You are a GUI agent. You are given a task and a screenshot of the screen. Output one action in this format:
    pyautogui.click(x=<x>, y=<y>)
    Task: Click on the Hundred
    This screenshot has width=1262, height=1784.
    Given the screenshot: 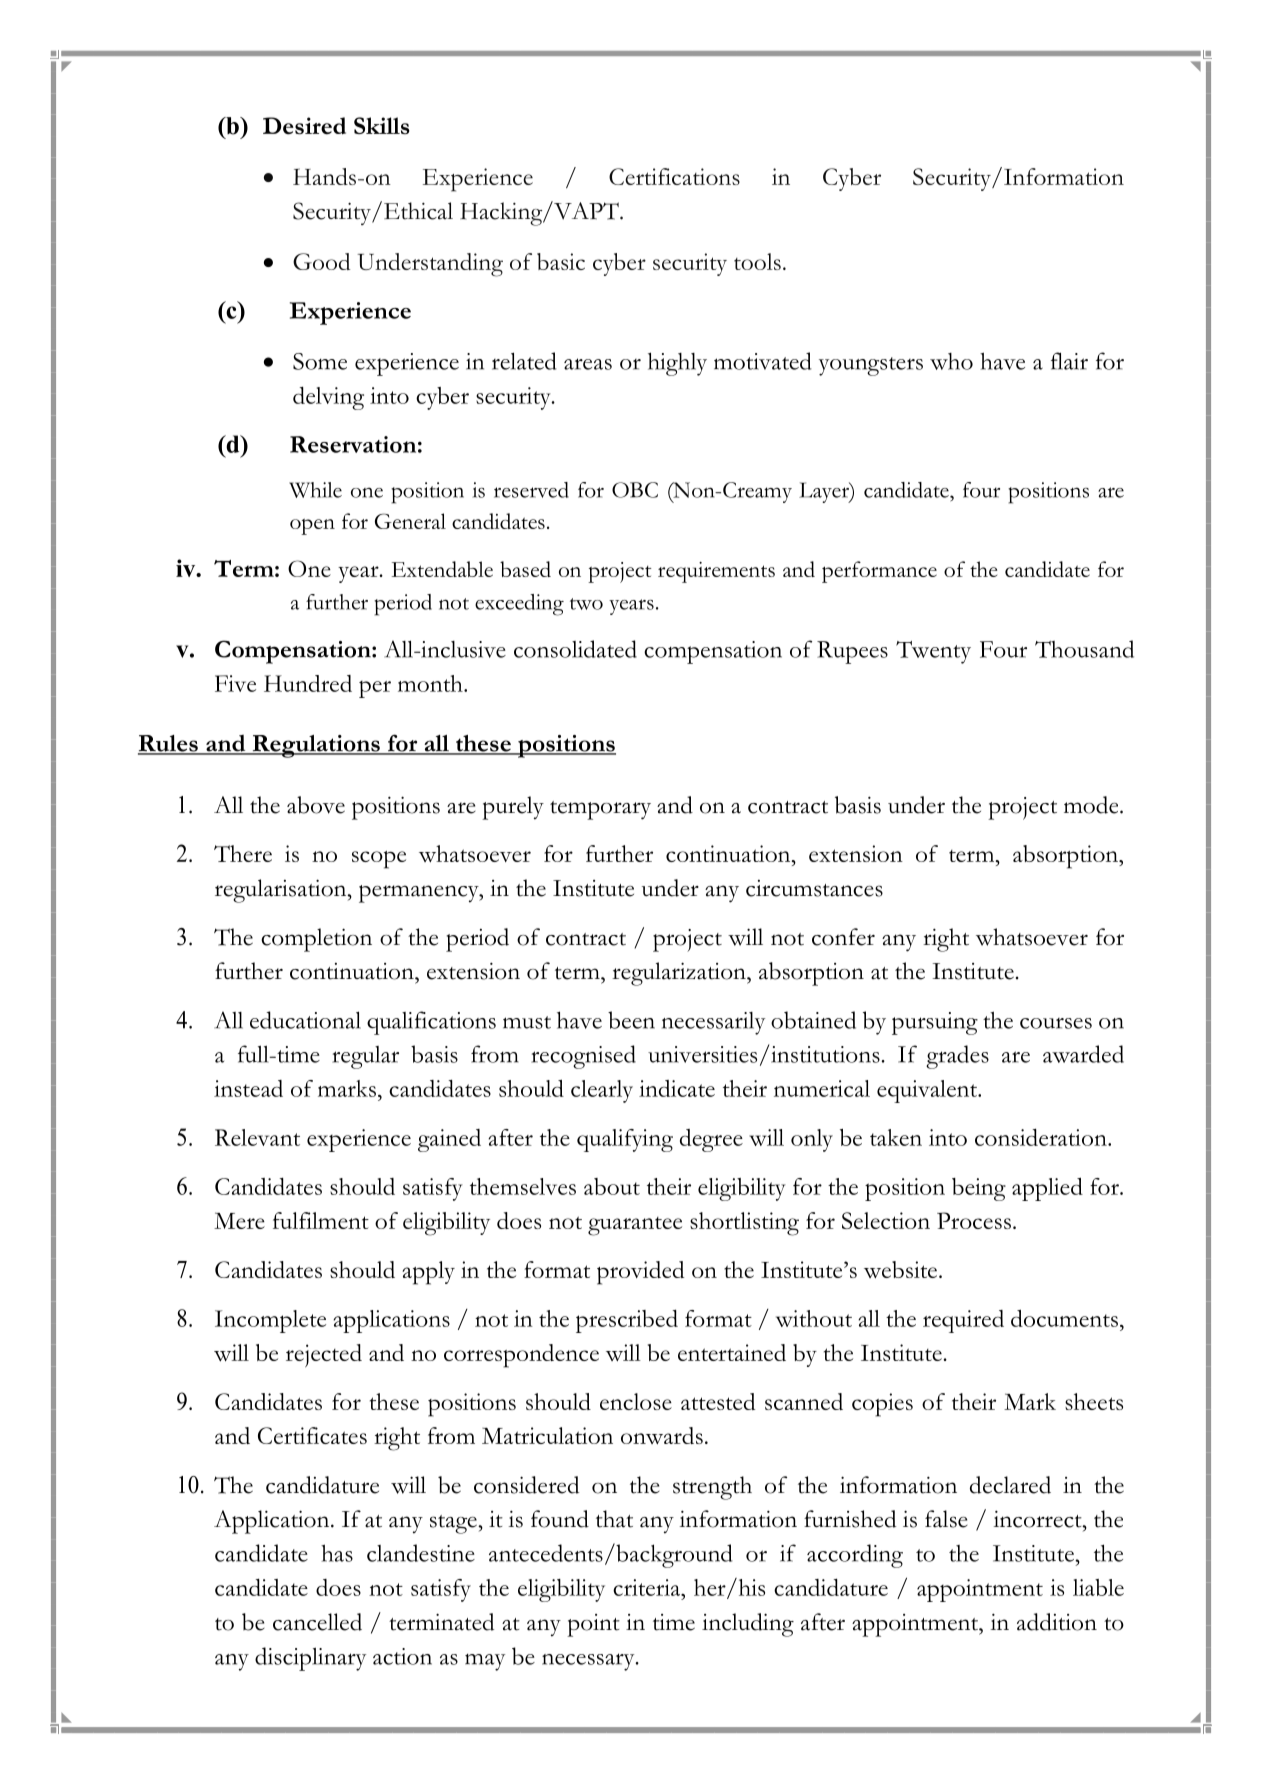 What is the action you would take?
    pyautogui.click(x=308, y=683)
